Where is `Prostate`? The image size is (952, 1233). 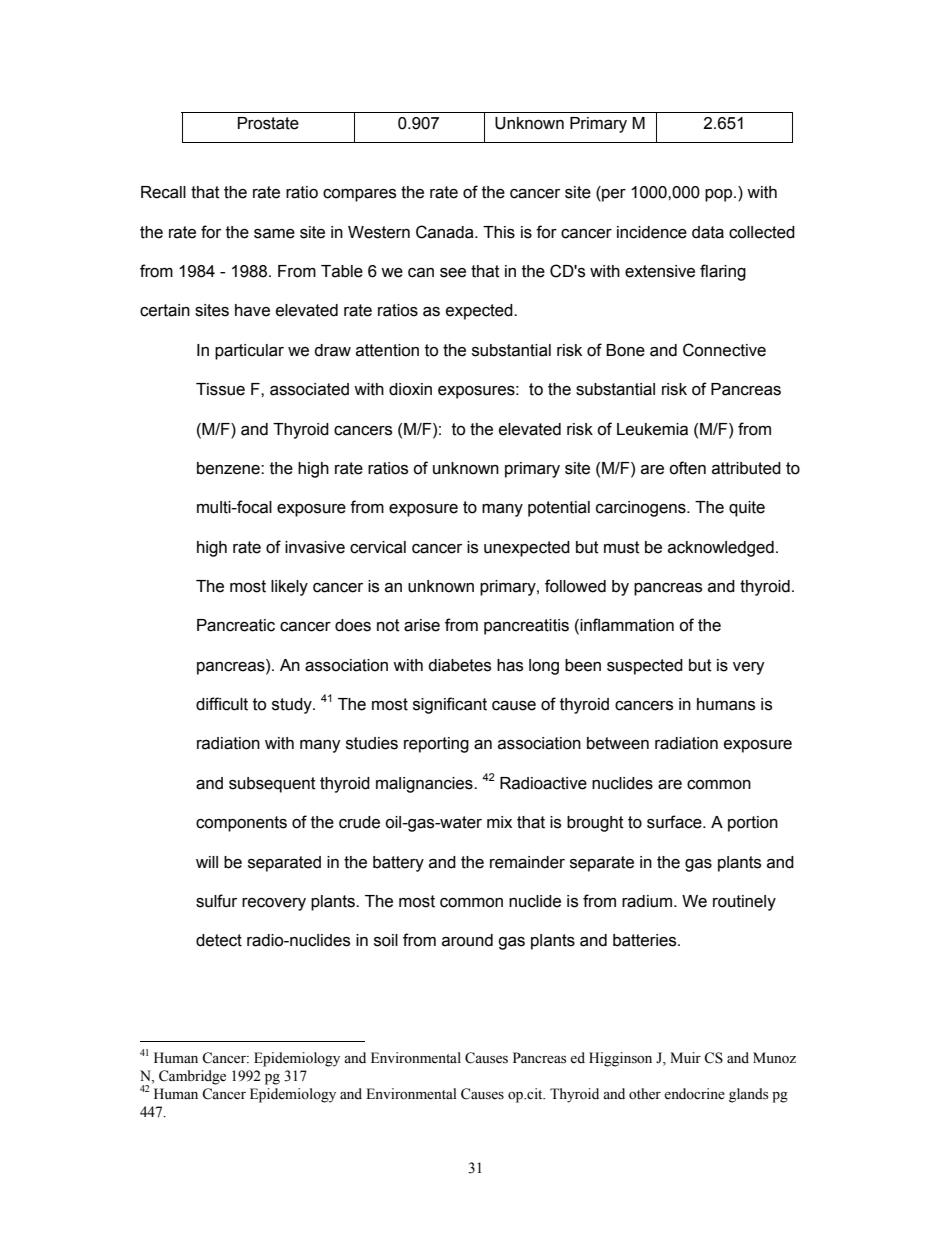
Prostate is located at coordinates (268, 123).
